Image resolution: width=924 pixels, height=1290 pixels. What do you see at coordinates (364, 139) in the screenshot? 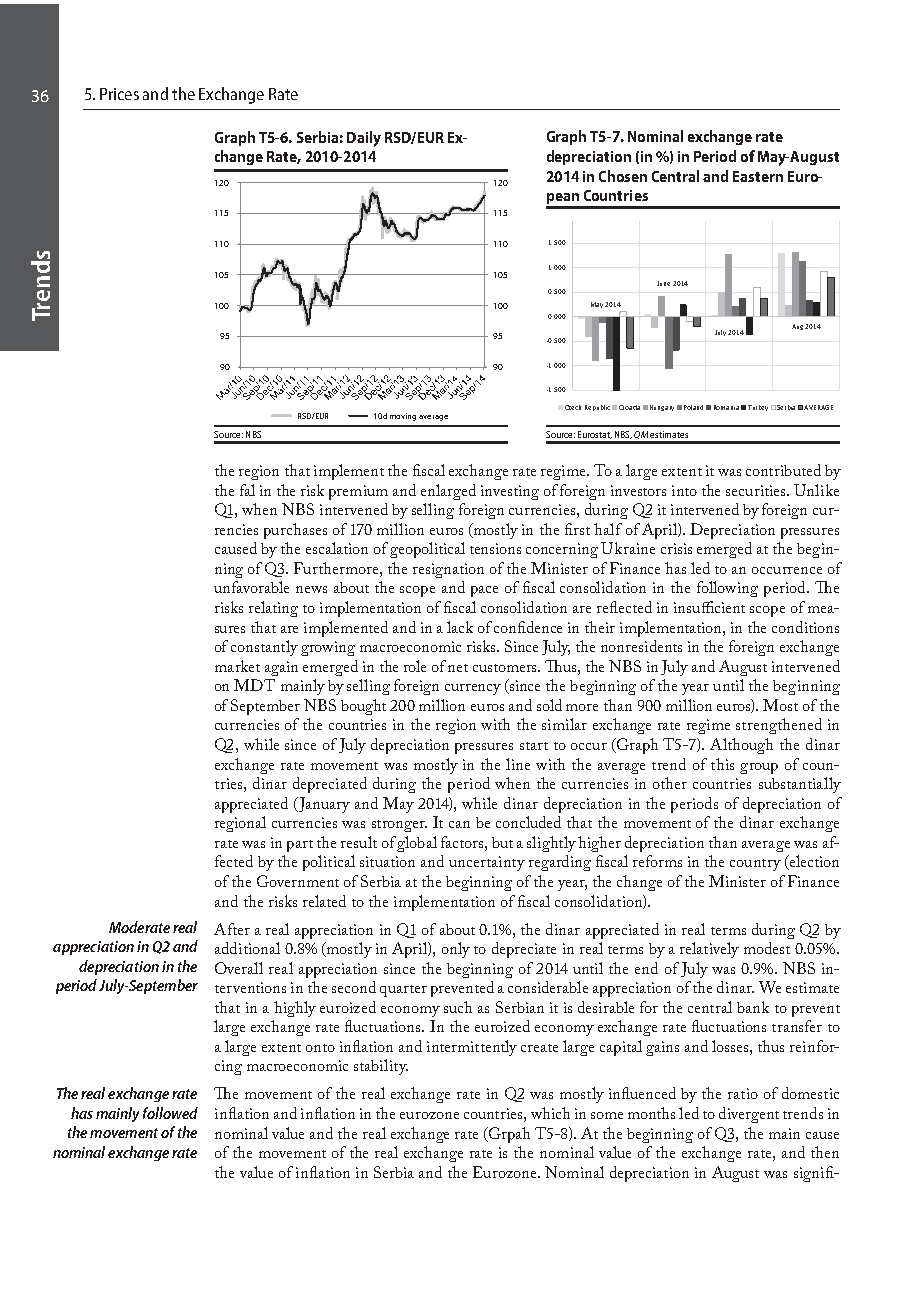
I see `Daily` at bounding box center [364, 139].
